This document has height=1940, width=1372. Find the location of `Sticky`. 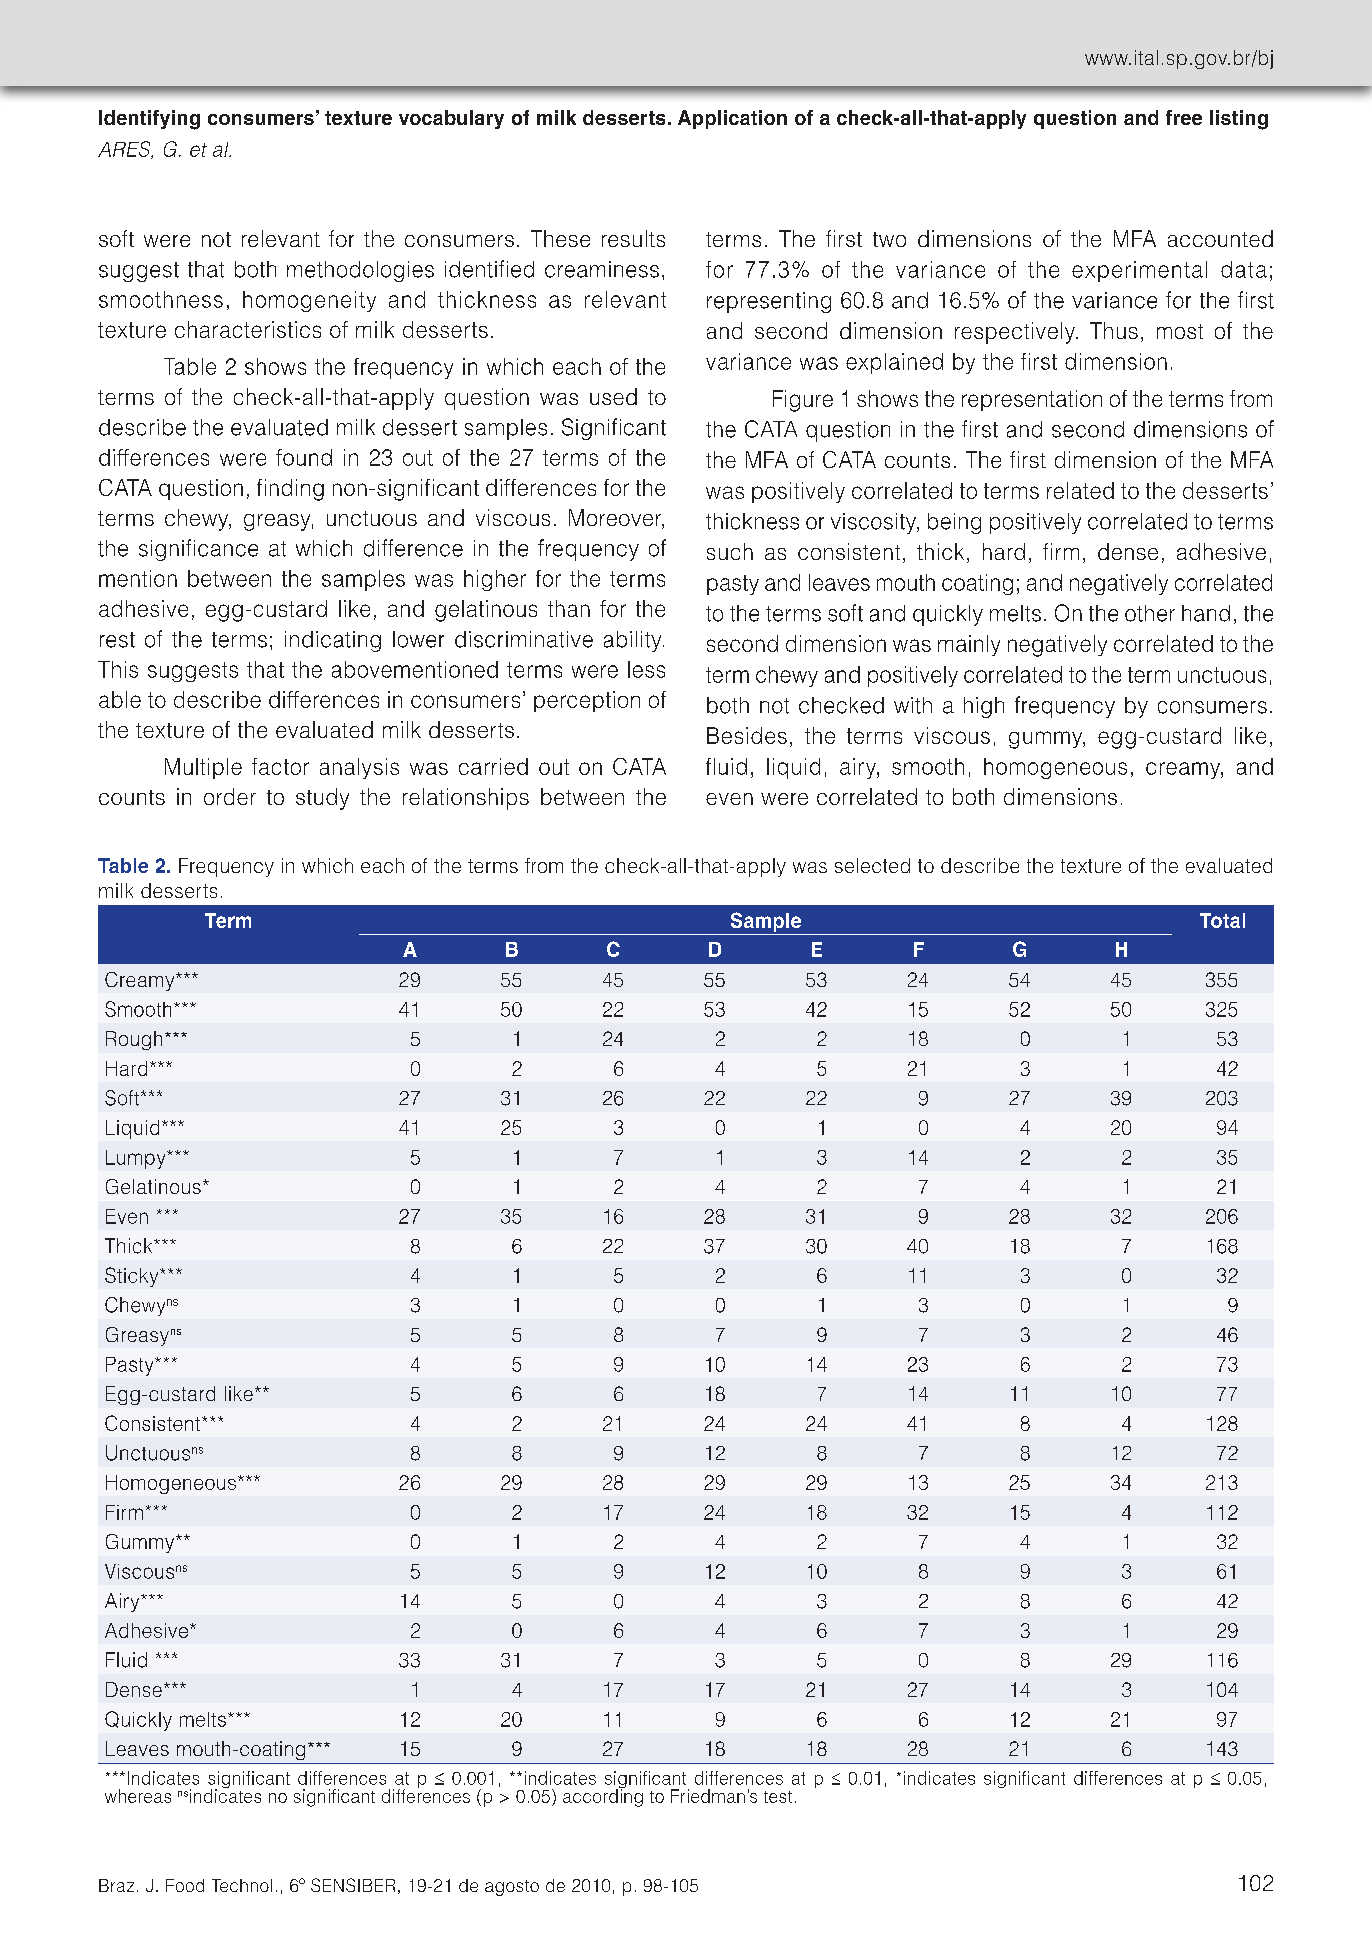

Sticky is located at coordinates (133, 1277).
